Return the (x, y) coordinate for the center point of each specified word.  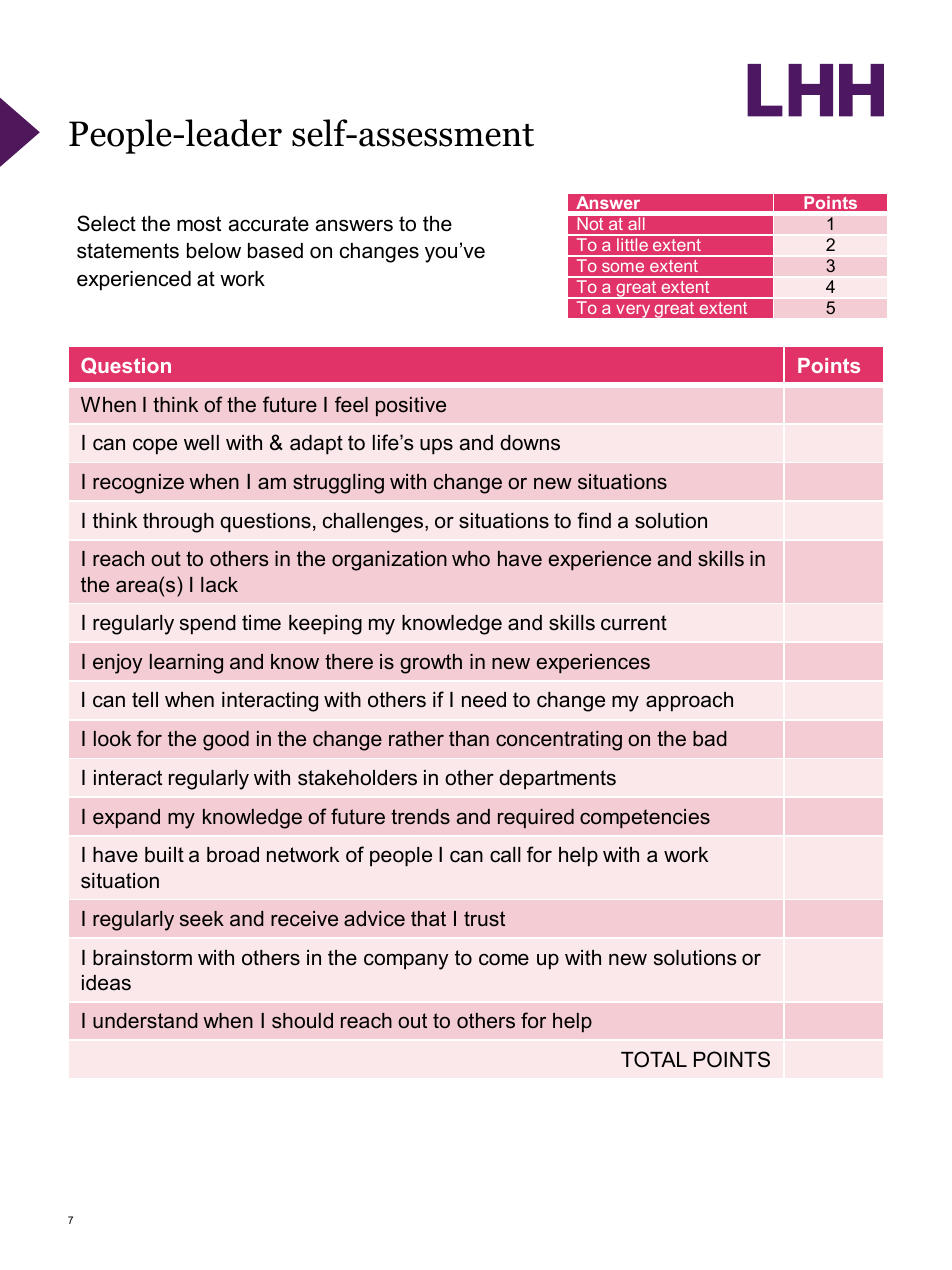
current (634, 623)
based (275, 251)
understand (145, 1021)
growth (431, 664)
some (623, 267)
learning (186, 664)
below (214, 251)
